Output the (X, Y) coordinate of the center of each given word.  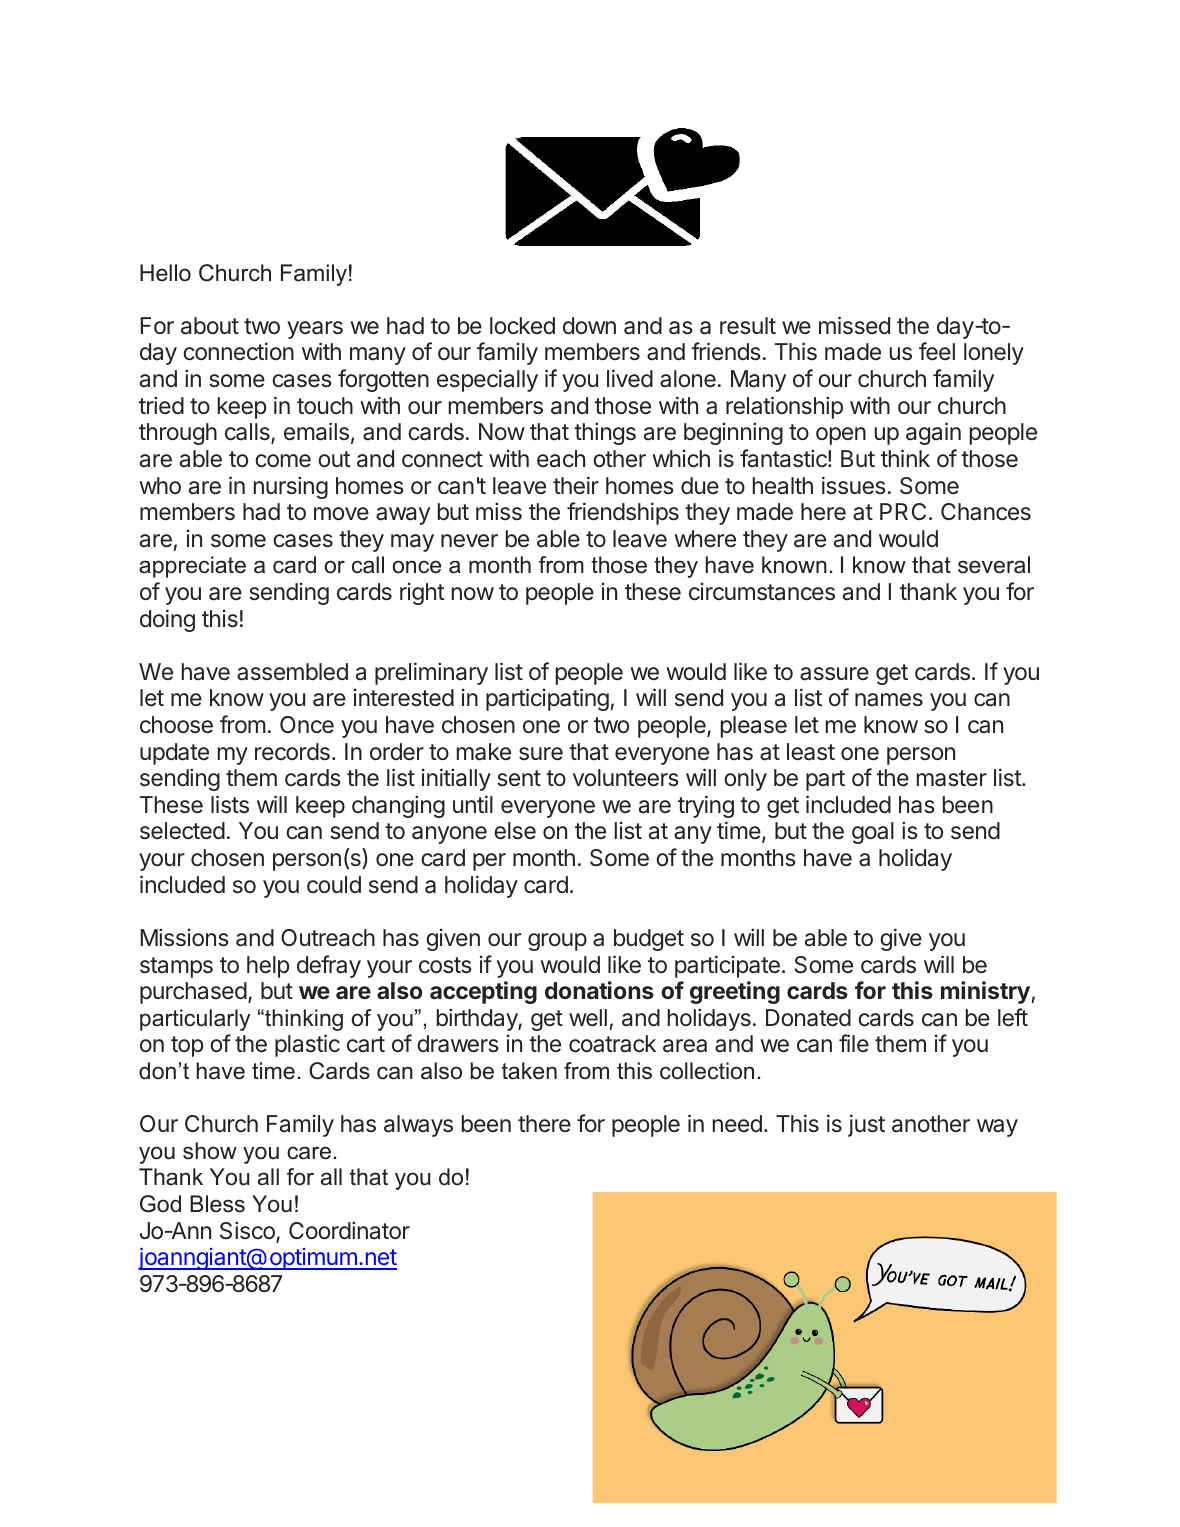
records (292, 752)
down (589, 325)
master (952, 778)
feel (937, 351)
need (737, 1123)
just (866, 1125)
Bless (217, 1204)
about (210, 326)
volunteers (626, 778)
